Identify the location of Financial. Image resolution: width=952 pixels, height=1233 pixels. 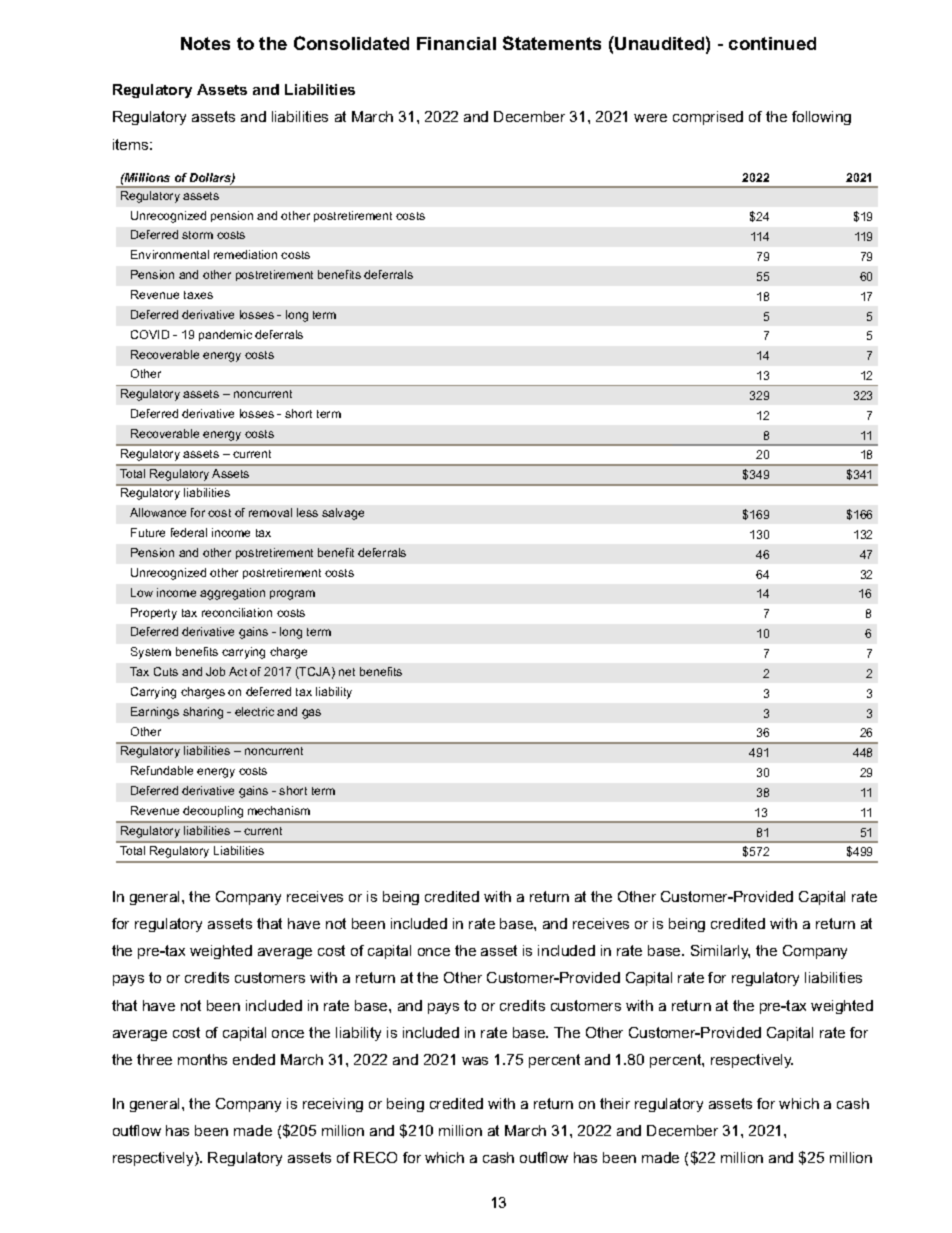
(456, 43).
